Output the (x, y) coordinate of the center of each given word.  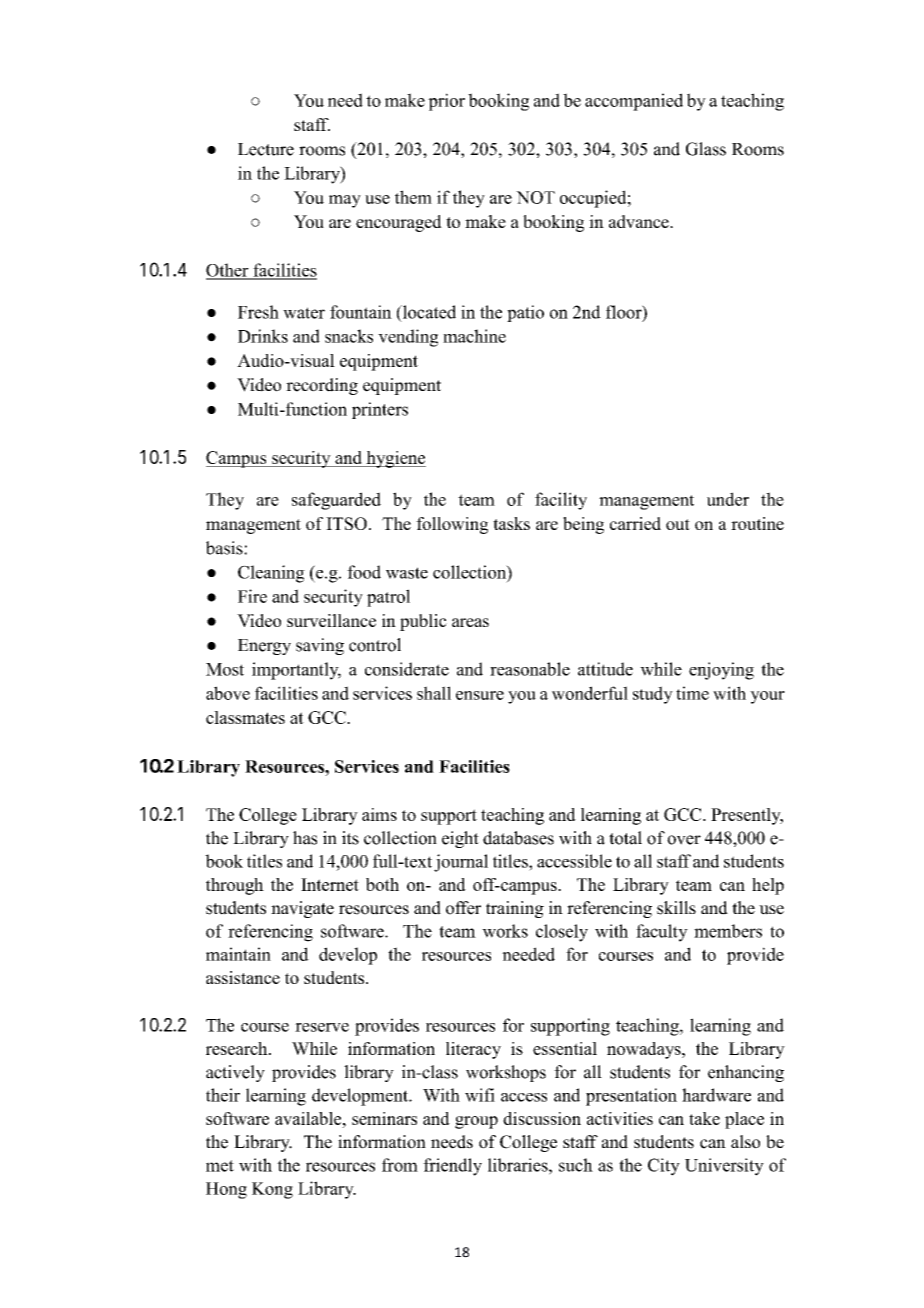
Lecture (266, 149)
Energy (264, 647)
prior (446, 102)
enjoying (721, 671)
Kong (272, 1190)
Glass (706, 149)
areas (470, 622)
